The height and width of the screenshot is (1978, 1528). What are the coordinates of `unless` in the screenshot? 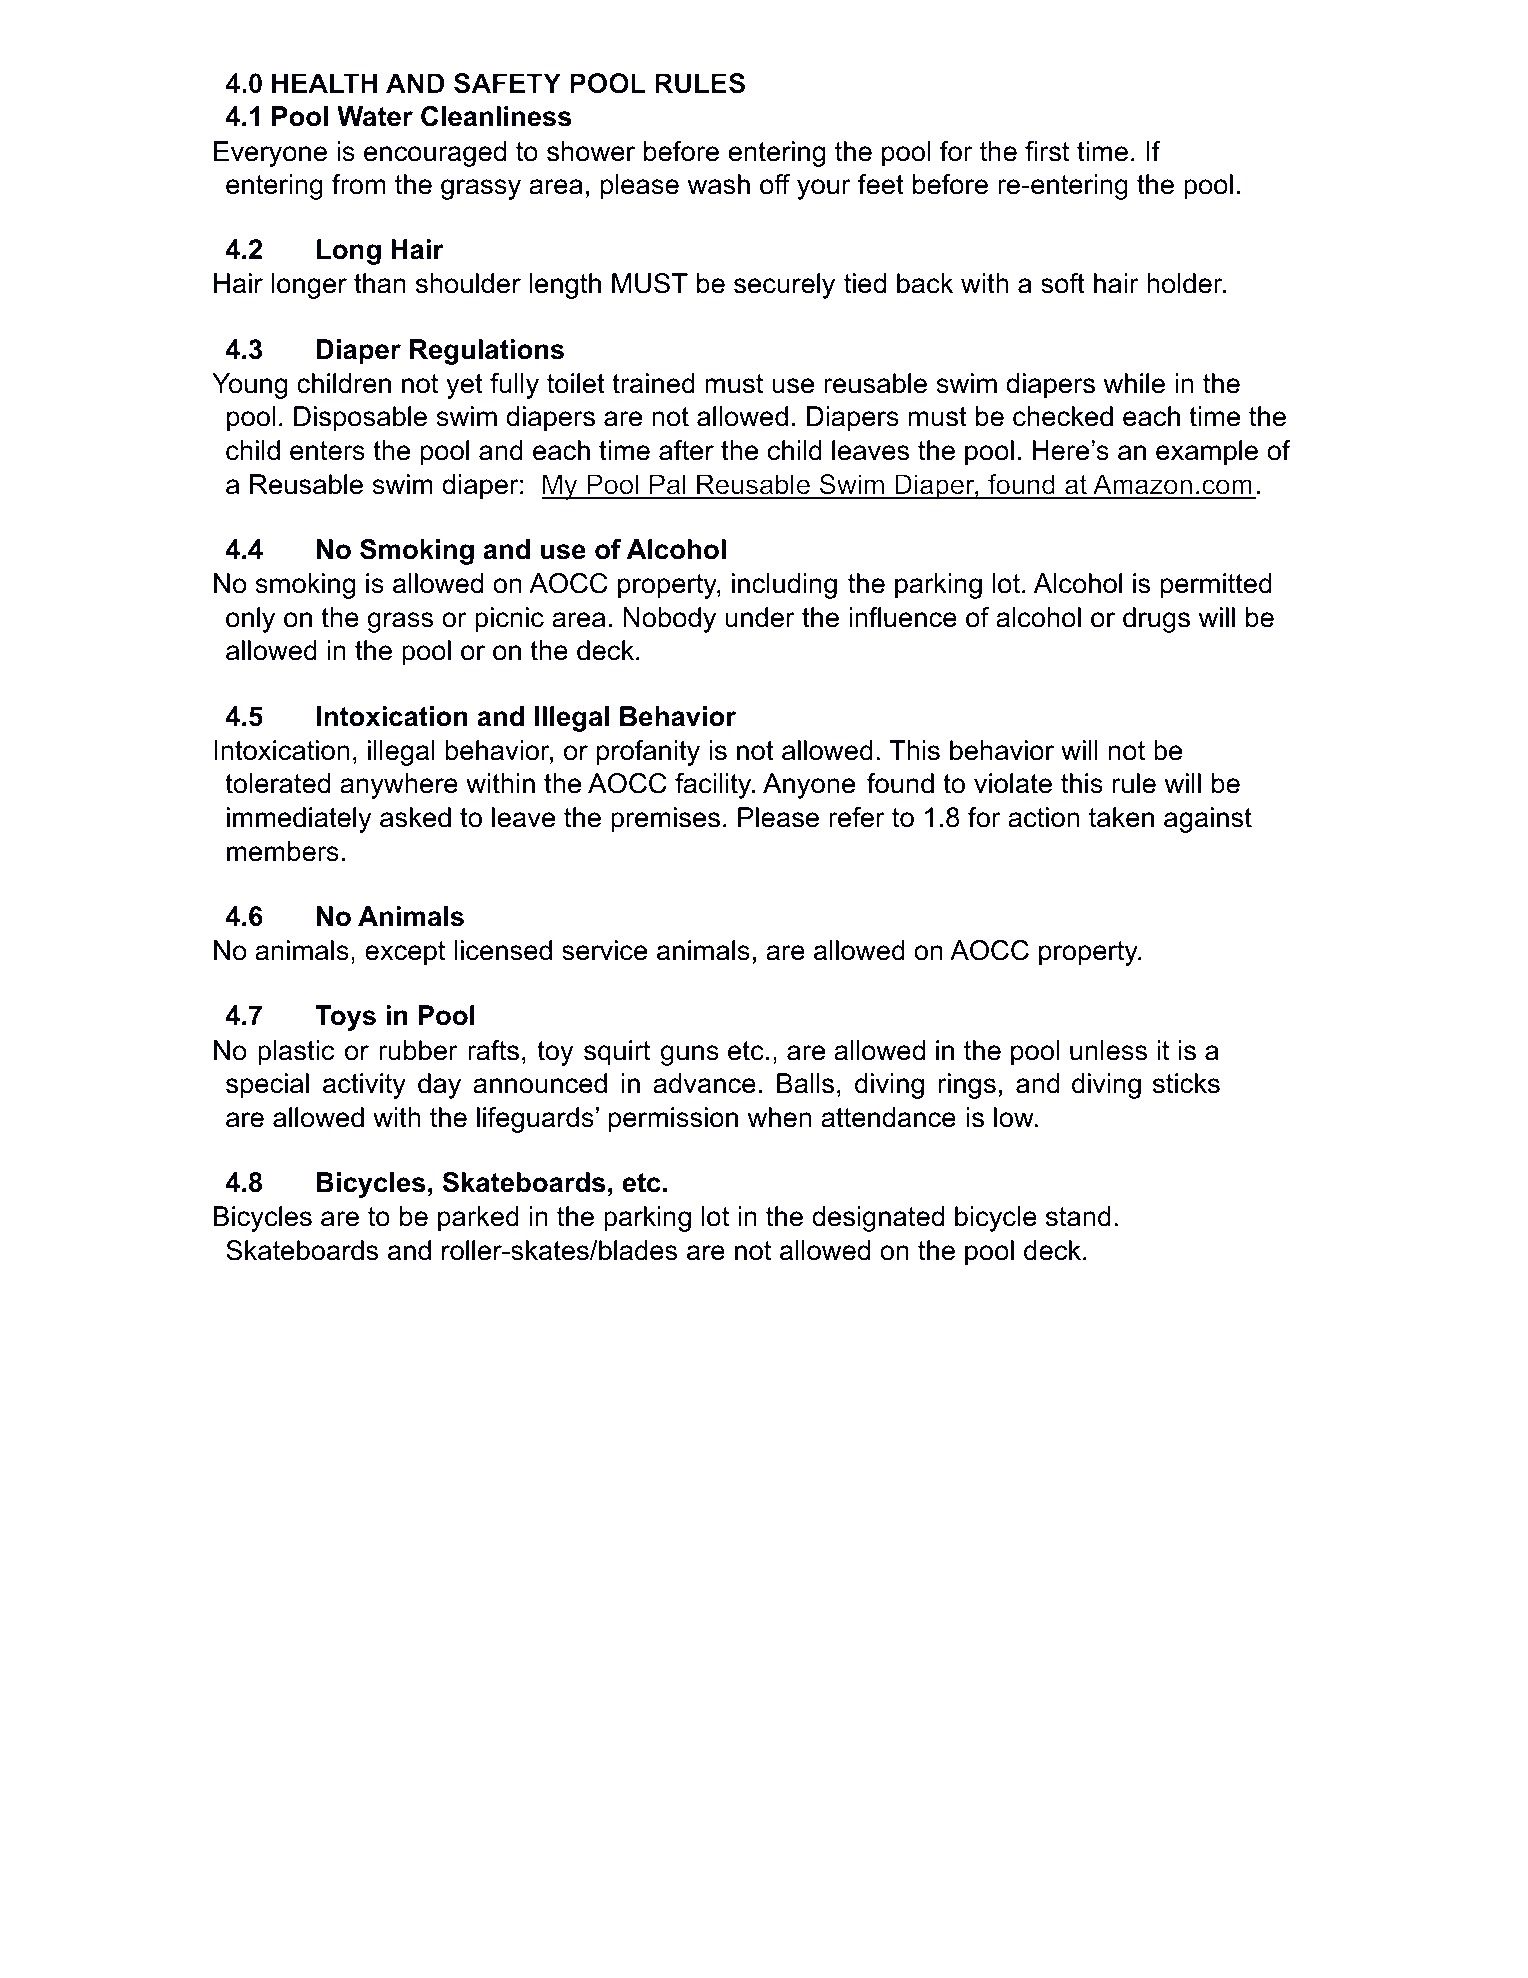 It's located at (1108, 1050).
